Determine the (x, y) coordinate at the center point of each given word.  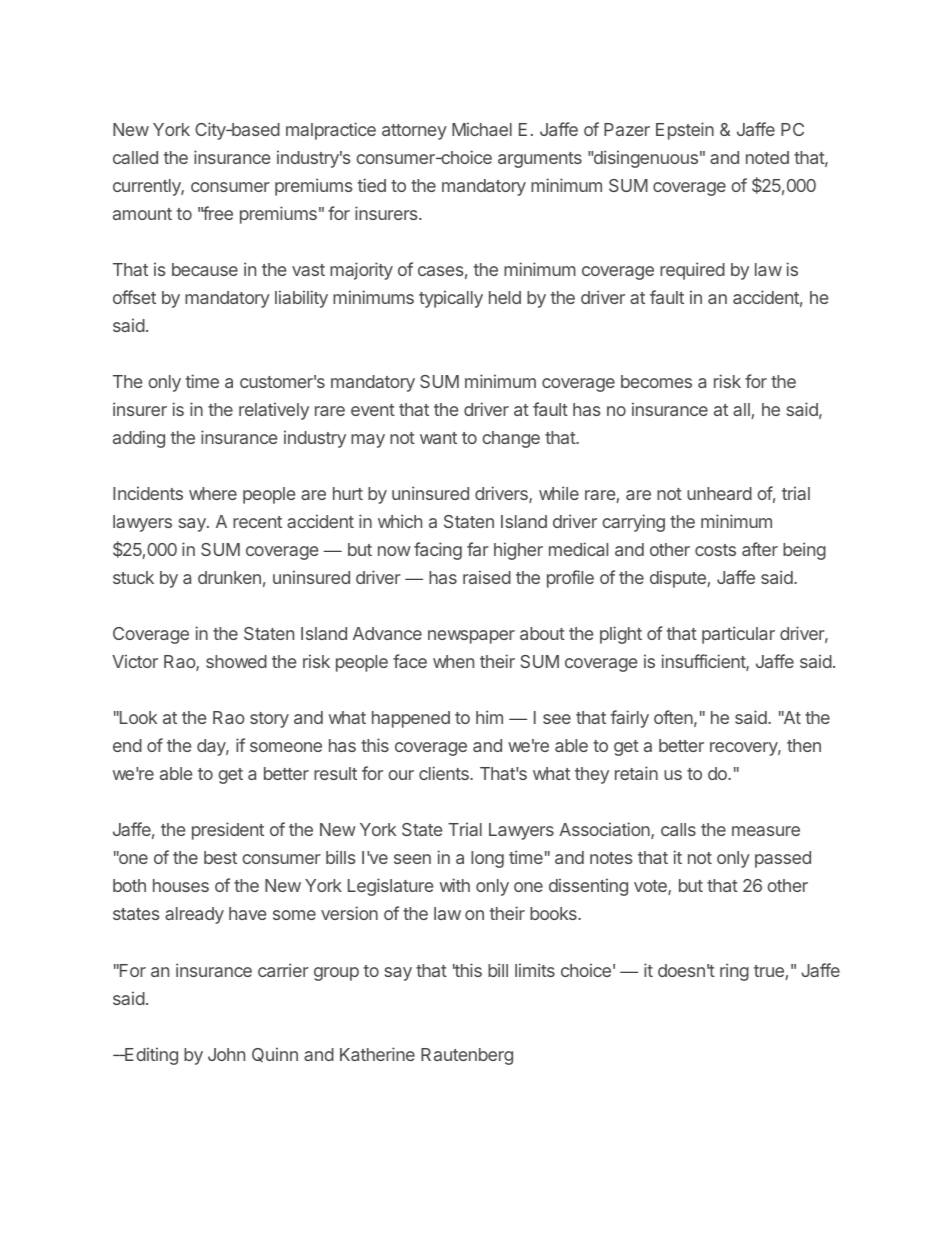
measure (766, 831)
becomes (656, 381)
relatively (274, 411)
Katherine (377, 1054)
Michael (482, 129)
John (226, 1054)
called (135, 157)
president (228, 831)
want (438, 438)
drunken (229, 577)
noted (767, 157)
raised (487, 577)
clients (445, 773)
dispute (679, 579)
